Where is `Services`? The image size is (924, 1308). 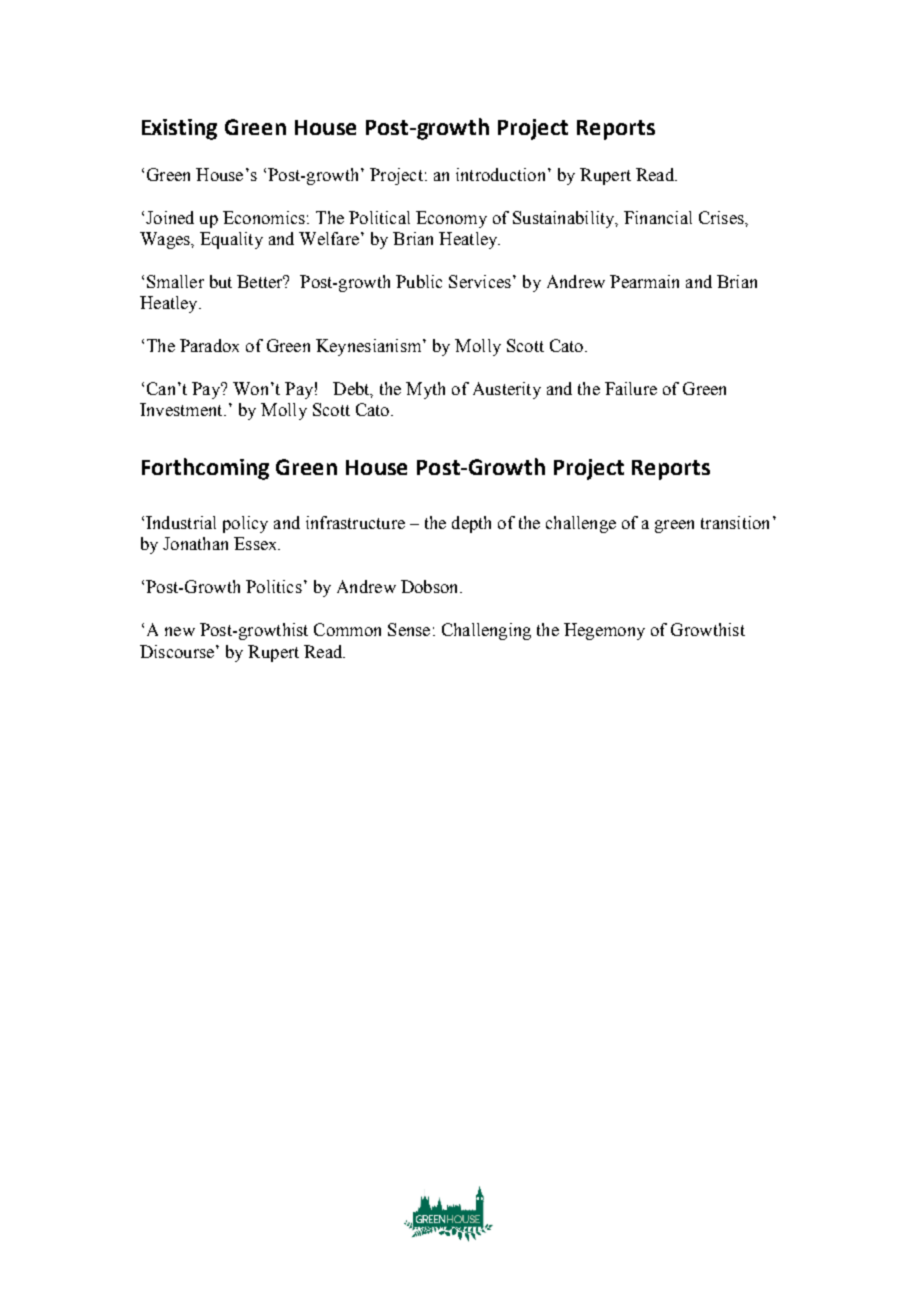 Services is located at coordinates (480, 281).
